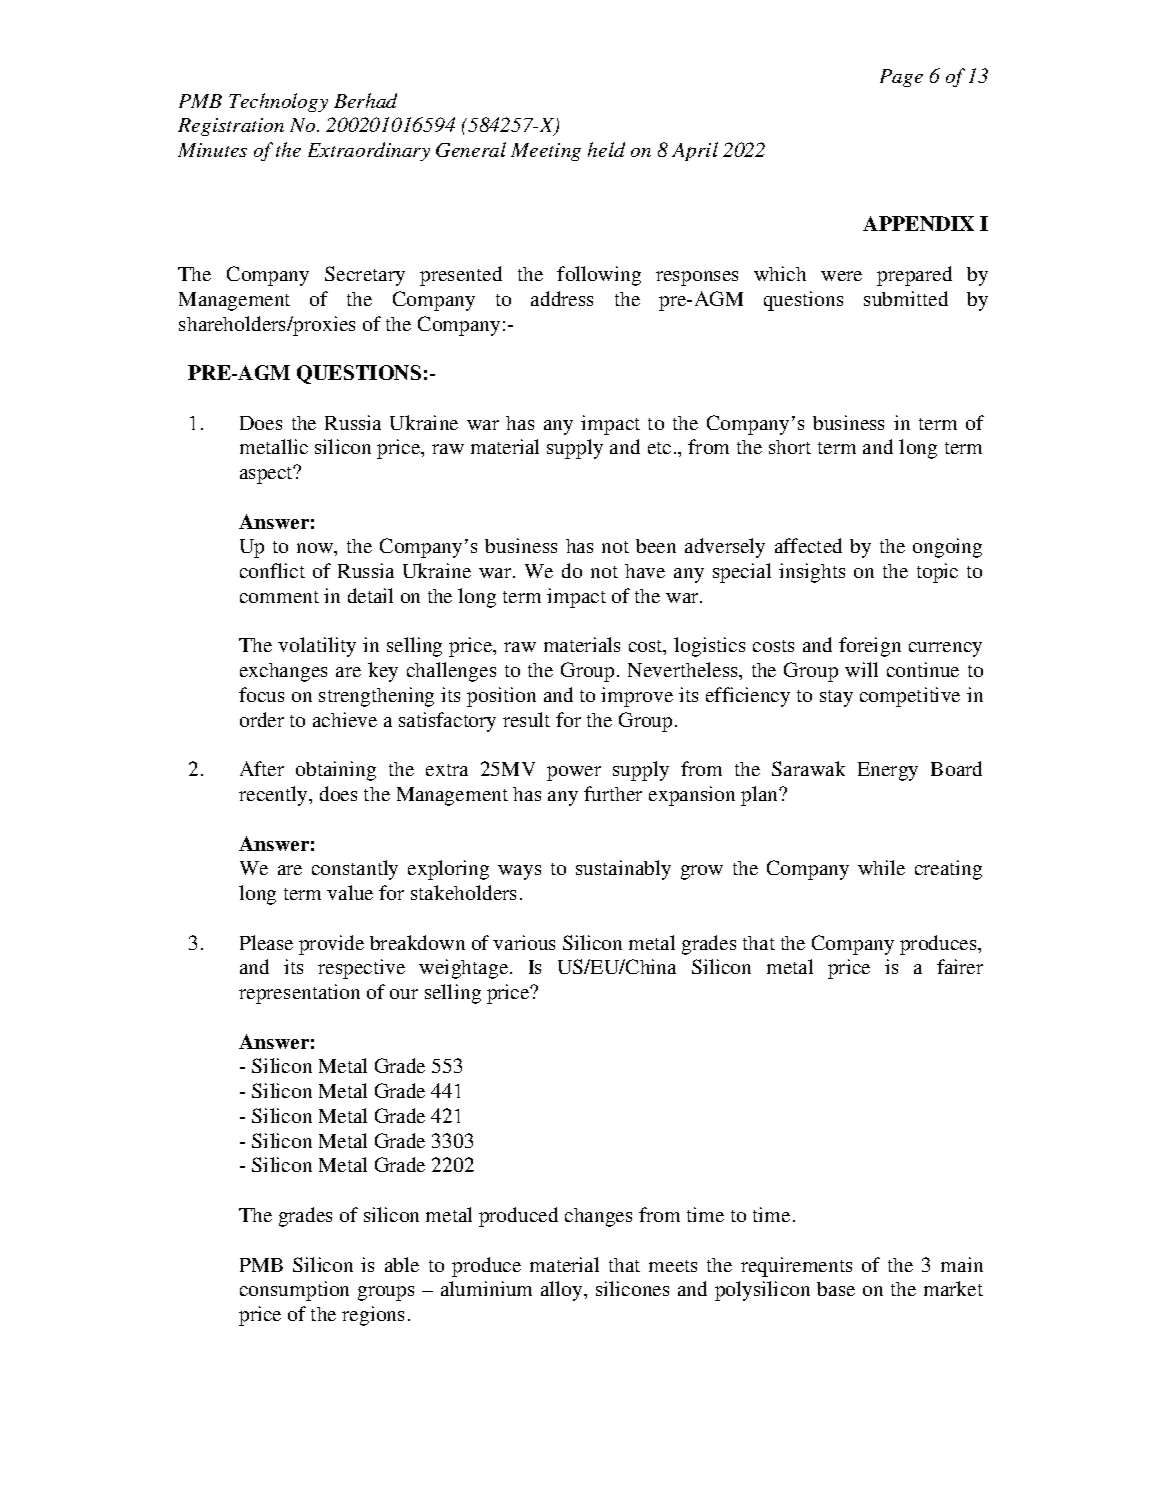 The width and height of the screenshot is (1169, 1512). Describe the element at coordinates (606, 149) in the screenshot. I see `held` at that location.
